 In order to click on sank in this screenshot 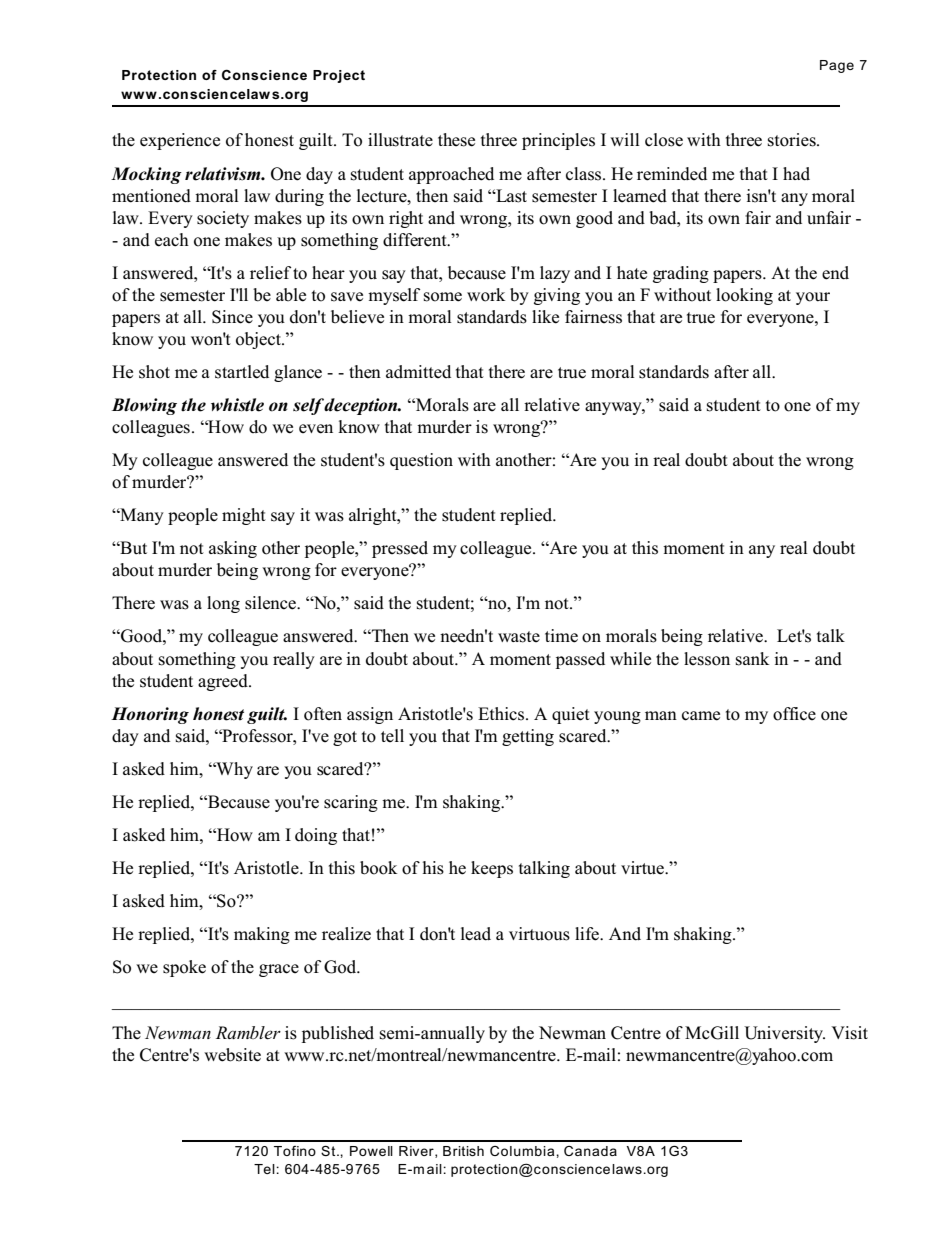, I will do `click(752, 659)`.
